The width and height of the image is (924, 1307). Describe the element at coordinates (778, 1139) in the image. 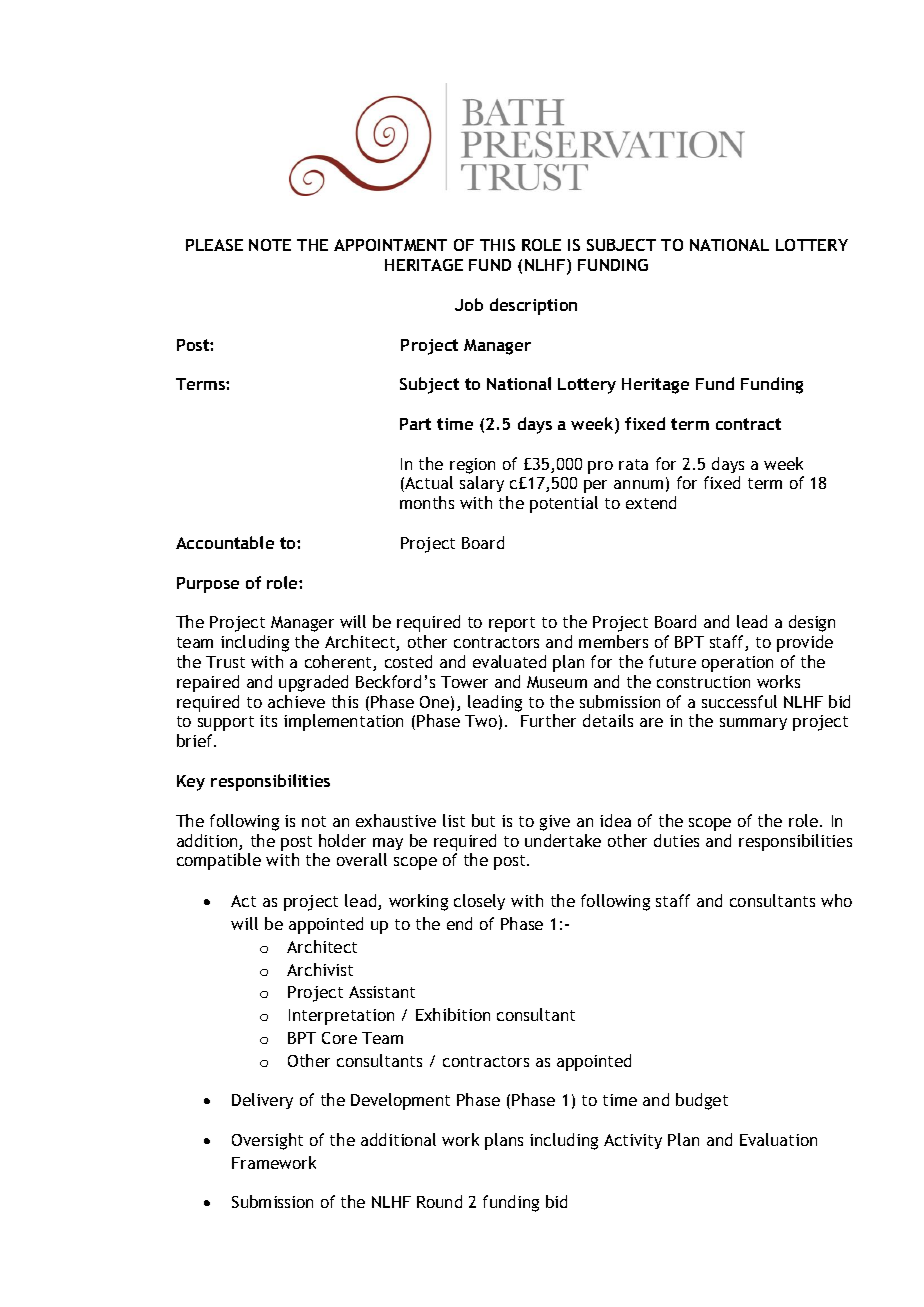

I see `Evaluation` at that location.
